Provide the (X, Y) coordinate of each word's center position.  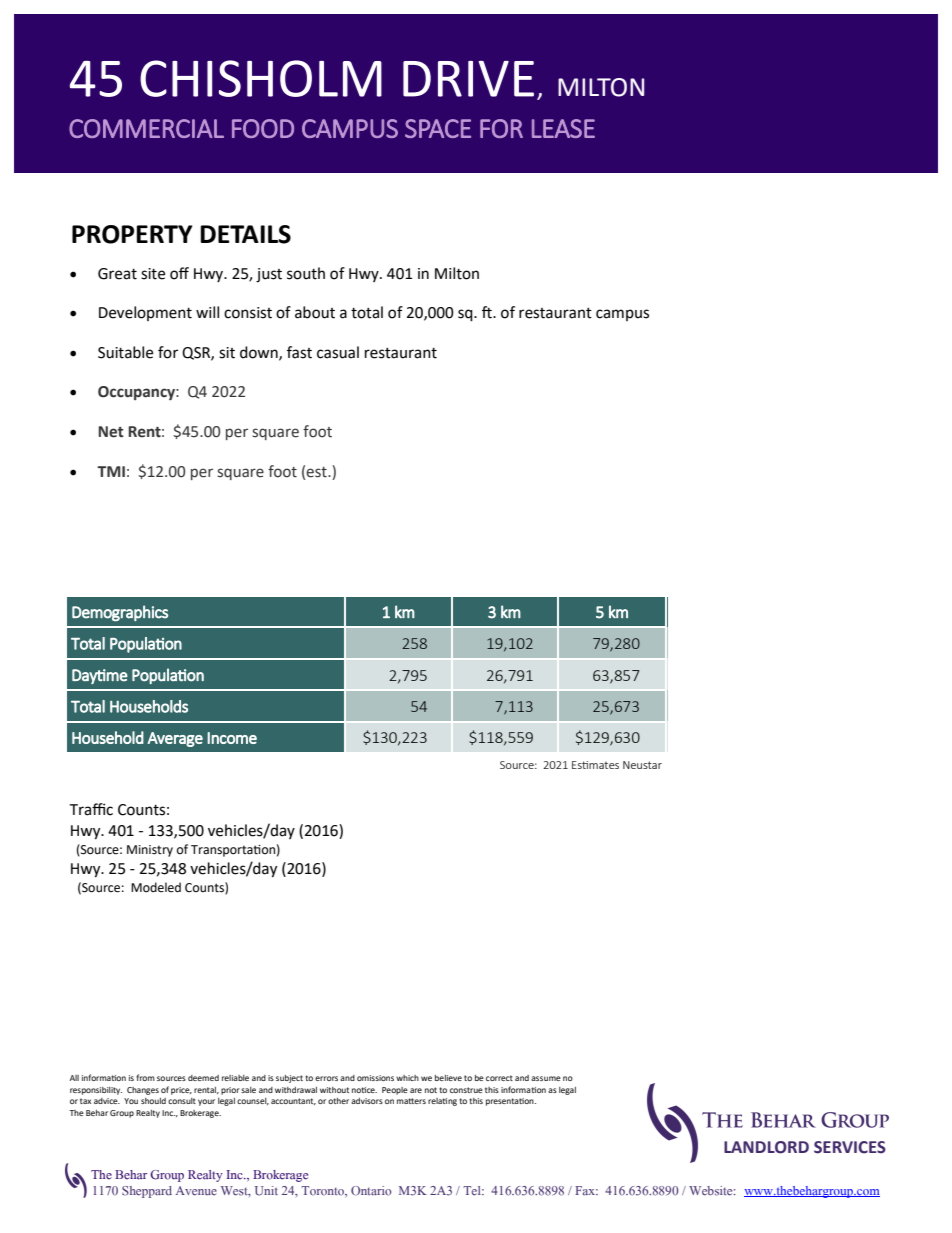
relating (442, 1102)
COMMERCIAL (146, 128)
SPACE (438, 128)
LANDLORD (766, 1147)
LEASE (563, 128)
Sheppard (147, 1192)
